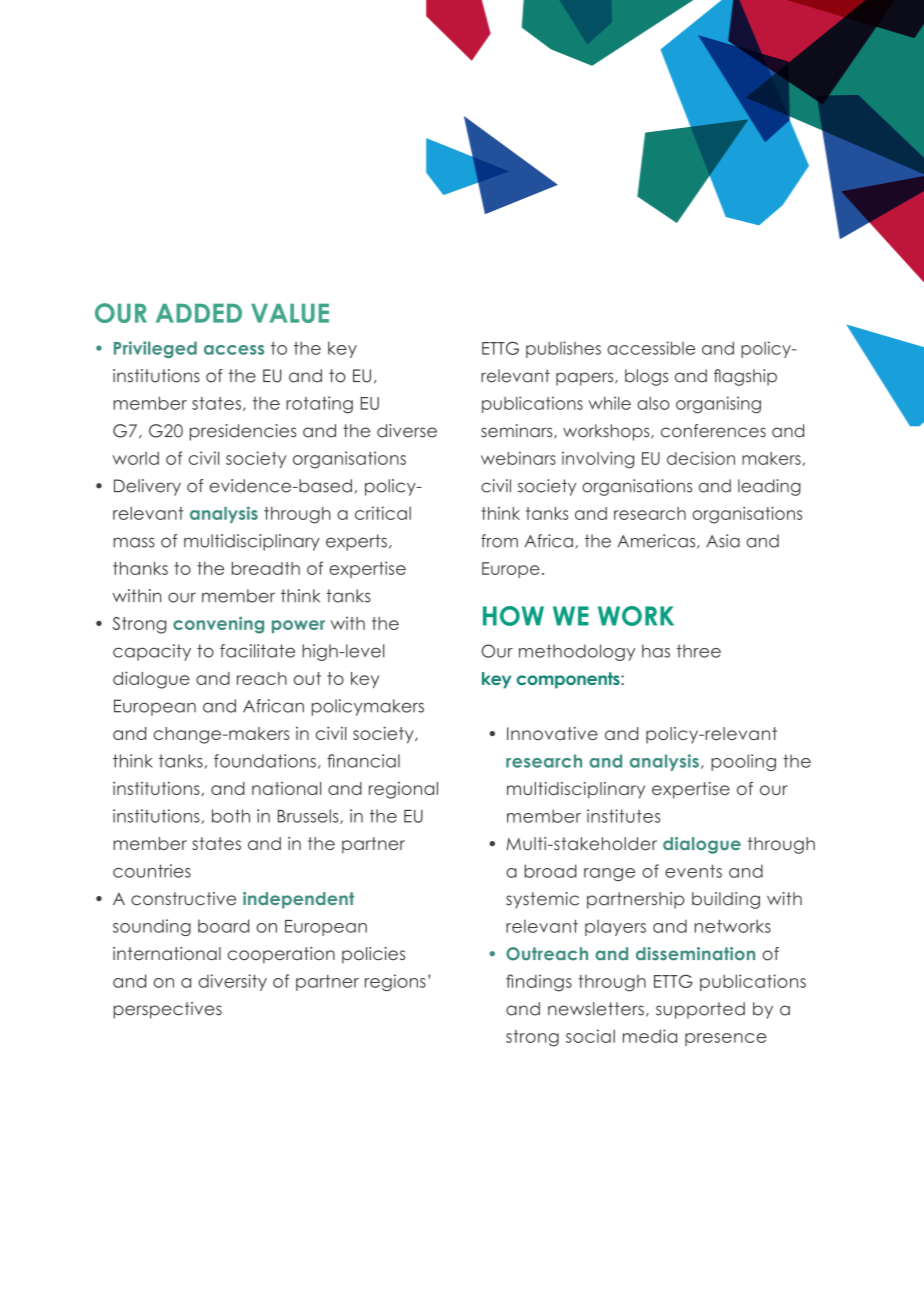 This image has height=1311, width=924. What do you see at coordinates (199, 313) in the image?
I see `ADDED` at bounding box center [199, 313].
